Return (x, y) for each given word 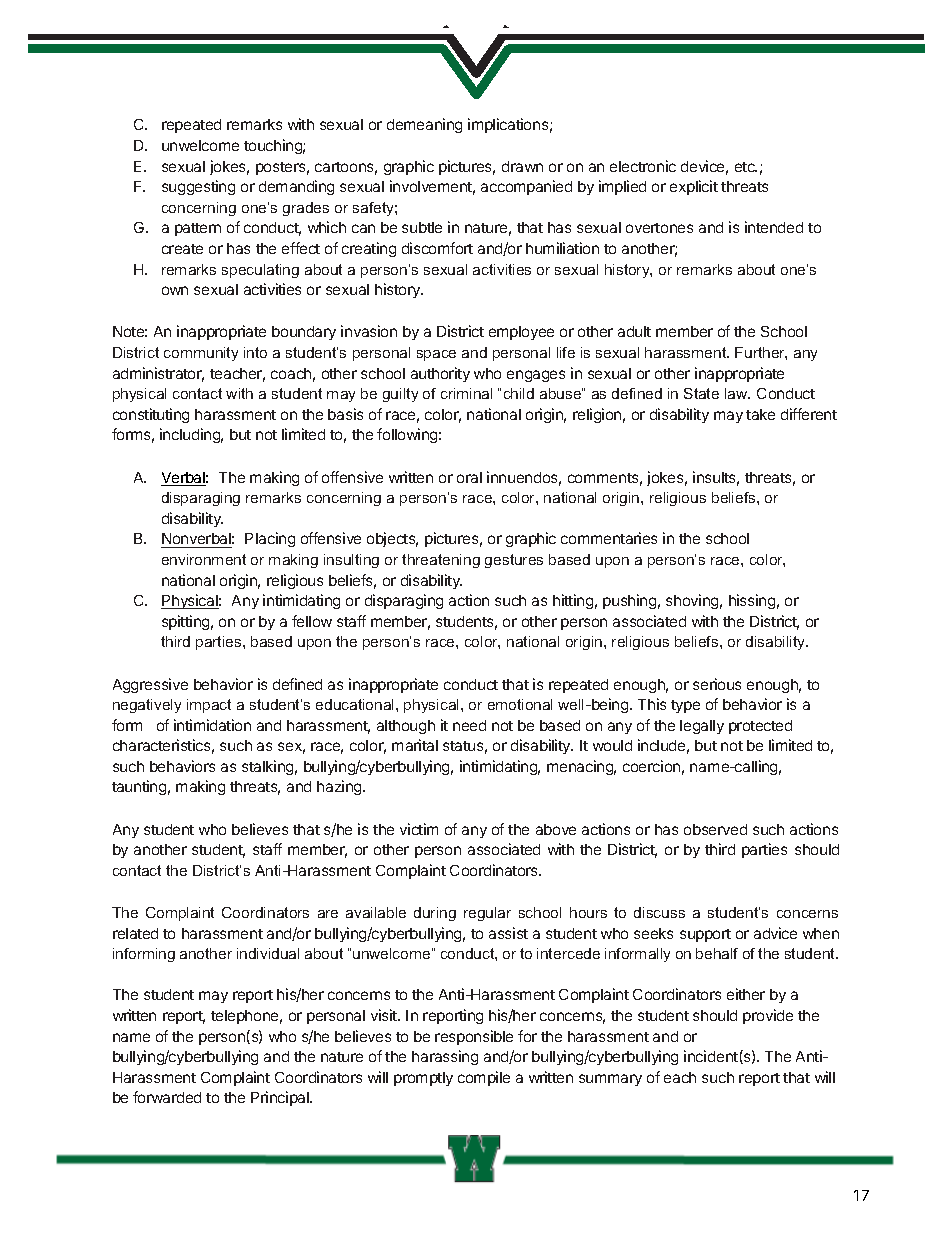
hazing (340, 787)
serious (717, 684)
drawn (522, 166)
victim (419, 829)
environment (204, 559)
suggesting (198, 187)
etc (746, 167)
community (201, 354)
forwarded (167, 1097)
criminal (466, 393)
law (737, 393)
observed (715, 829)
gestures (514, 561)
